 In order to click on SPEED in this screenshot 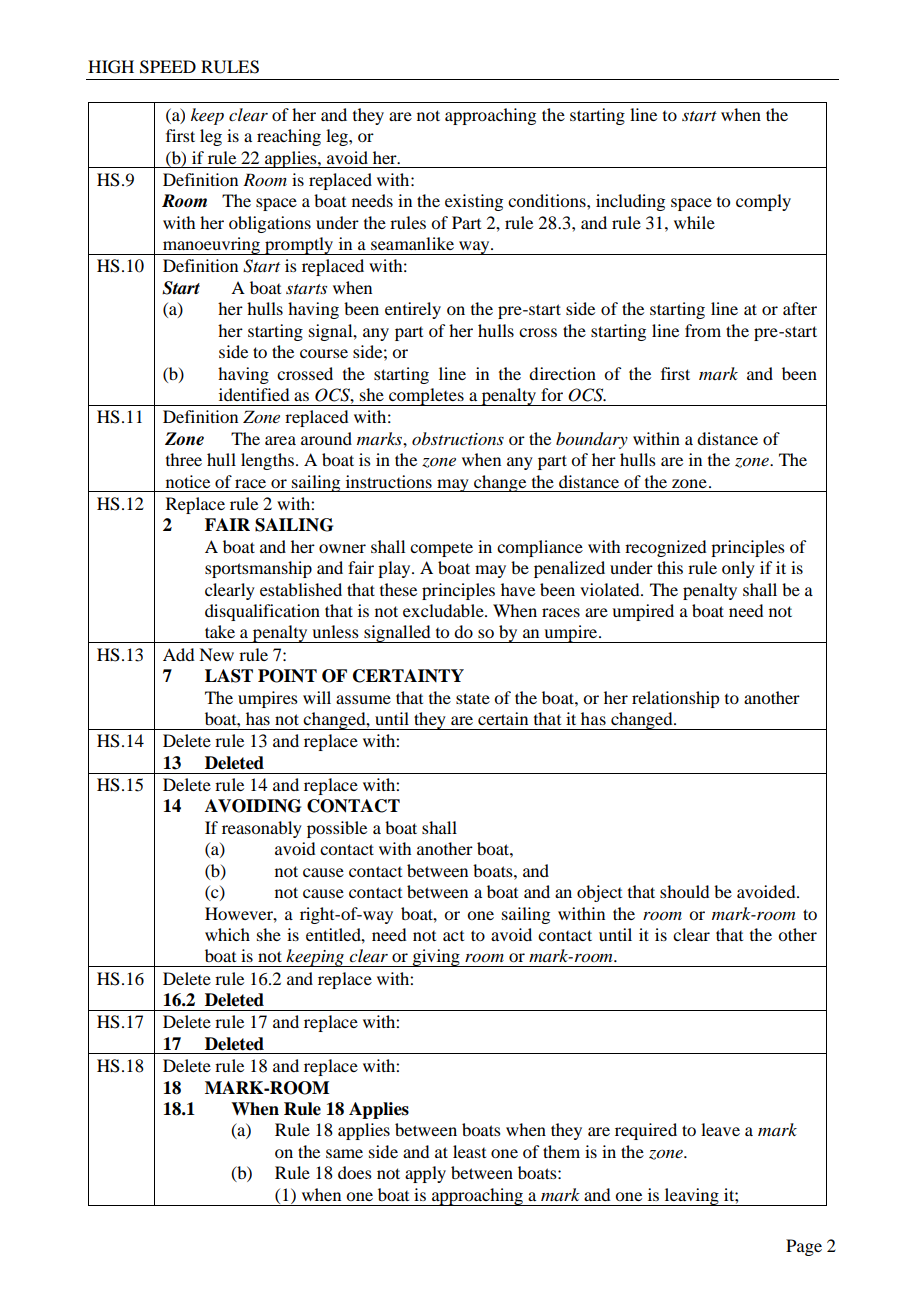, I will do `click(168, 67)`.
